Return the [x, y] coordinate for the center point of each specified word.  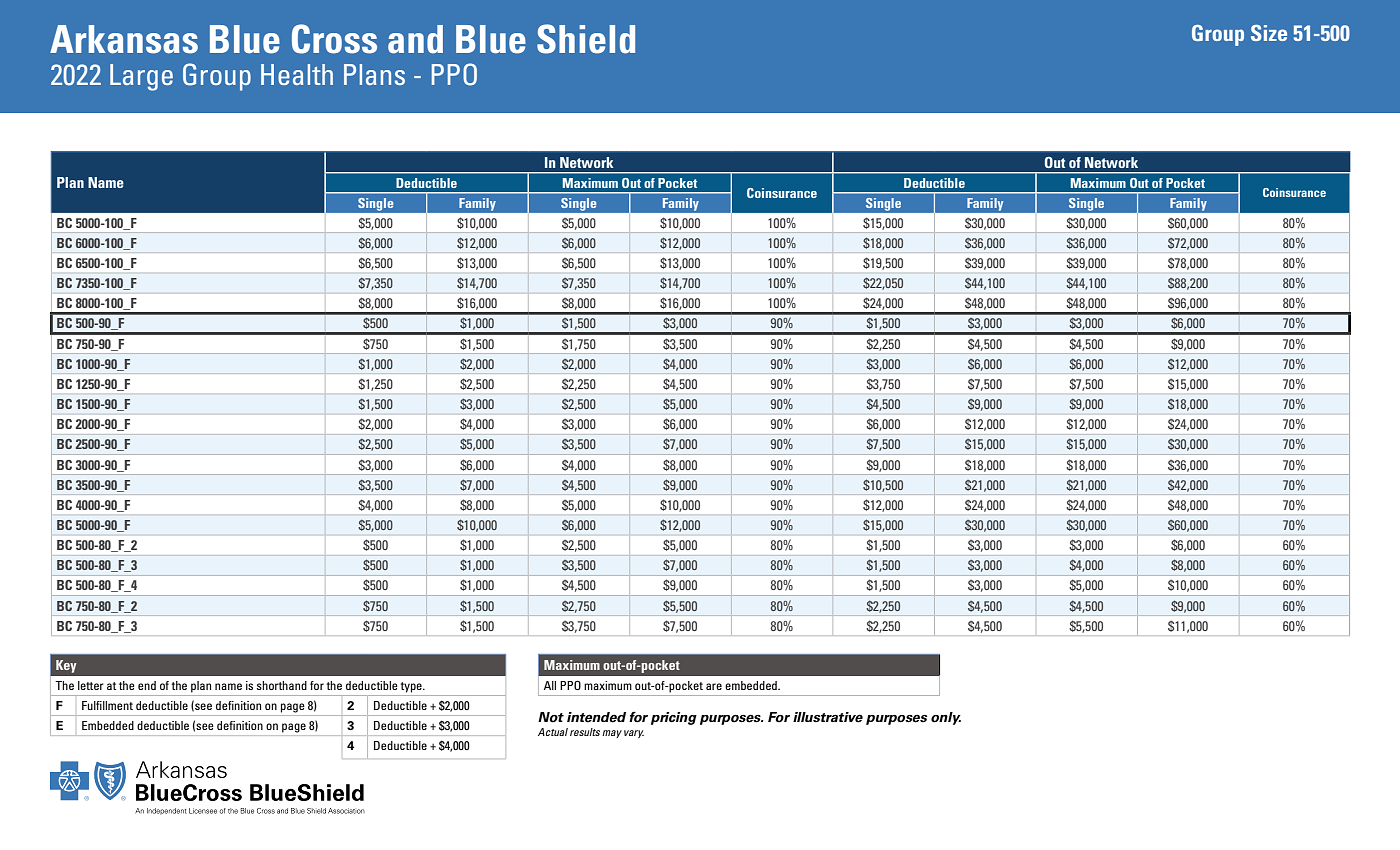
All [550, 685]
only [946, 718]
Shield [586, 39]
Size [1269, 33]
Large [141, 77]
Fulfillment [107, 705]
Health [297, 74]
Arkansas [124, 39]
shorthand [282, 685]
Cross [334, 39]
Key [66, 666]
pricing [674, 718]
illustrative [828, 717]
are [714, 686]
